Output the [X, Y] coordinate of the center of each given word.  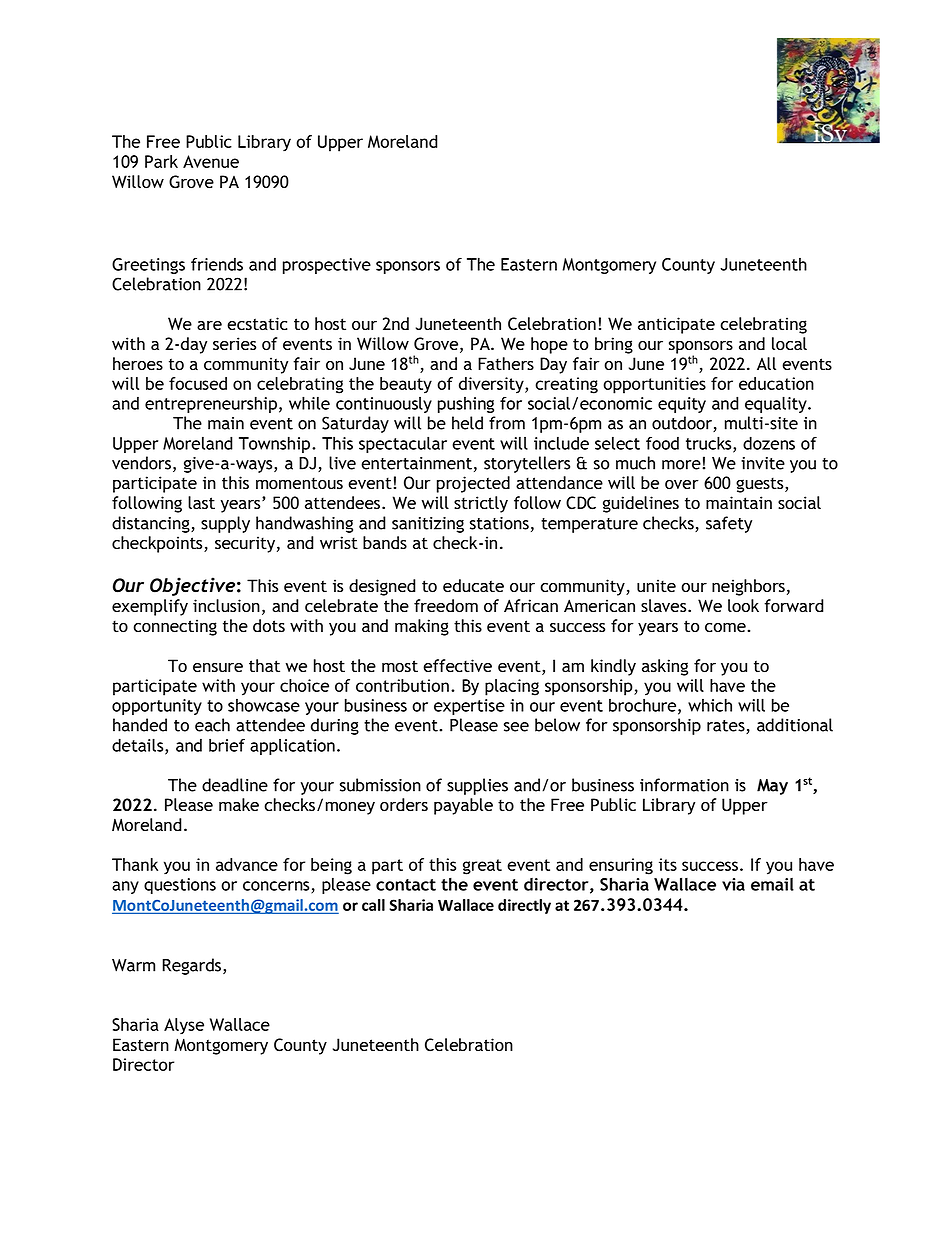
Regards [193, 966]
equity [682, 405]
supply [225, 524]
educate [473, 585]
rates [727, 727]
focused [198, 383]
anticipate [676, 325]
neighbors [748, 587]
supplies [477, 786]
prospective [327, 266]
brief [227, 745]
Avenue [211, 161]
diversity [492, 385]
